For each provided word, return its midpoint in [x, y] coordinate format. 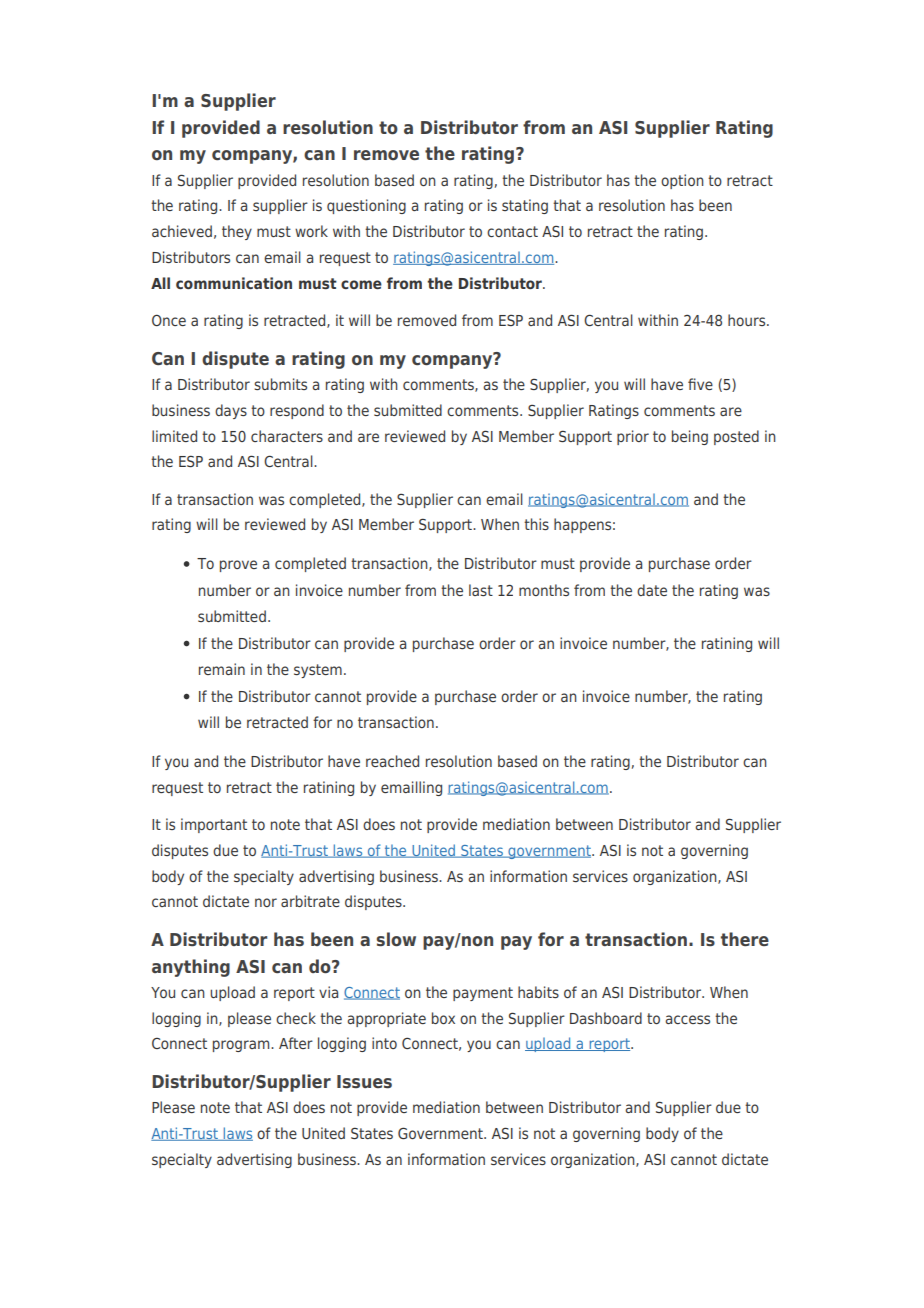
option [682, 181]
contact [512, 231]
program [242, 1046]
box [443, 1018]
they [237, 232]
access [687, 1019]
